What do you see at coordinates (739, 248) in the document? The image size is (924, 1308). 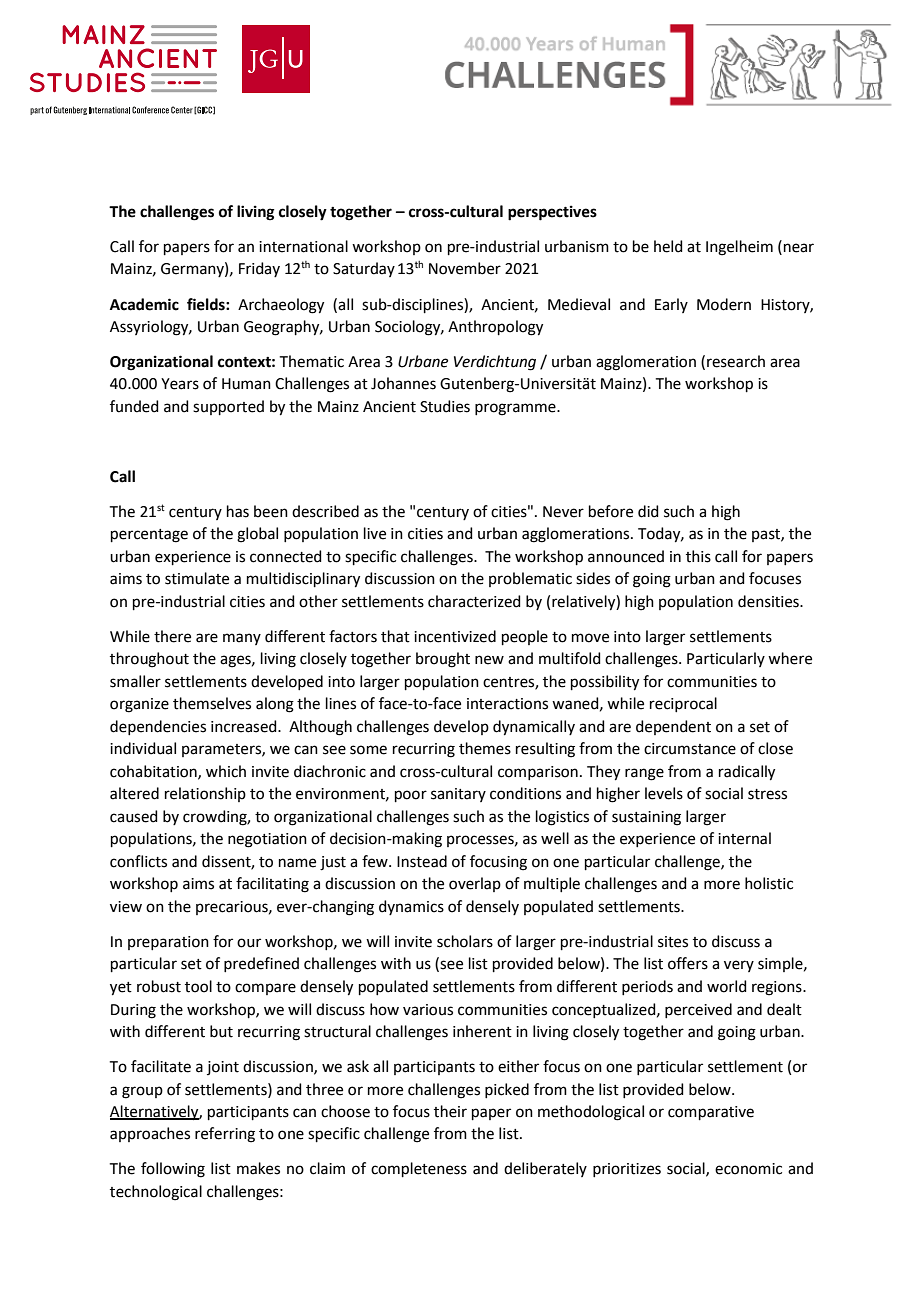 I see `Ingelheim` at bounding box center [739, 248].
